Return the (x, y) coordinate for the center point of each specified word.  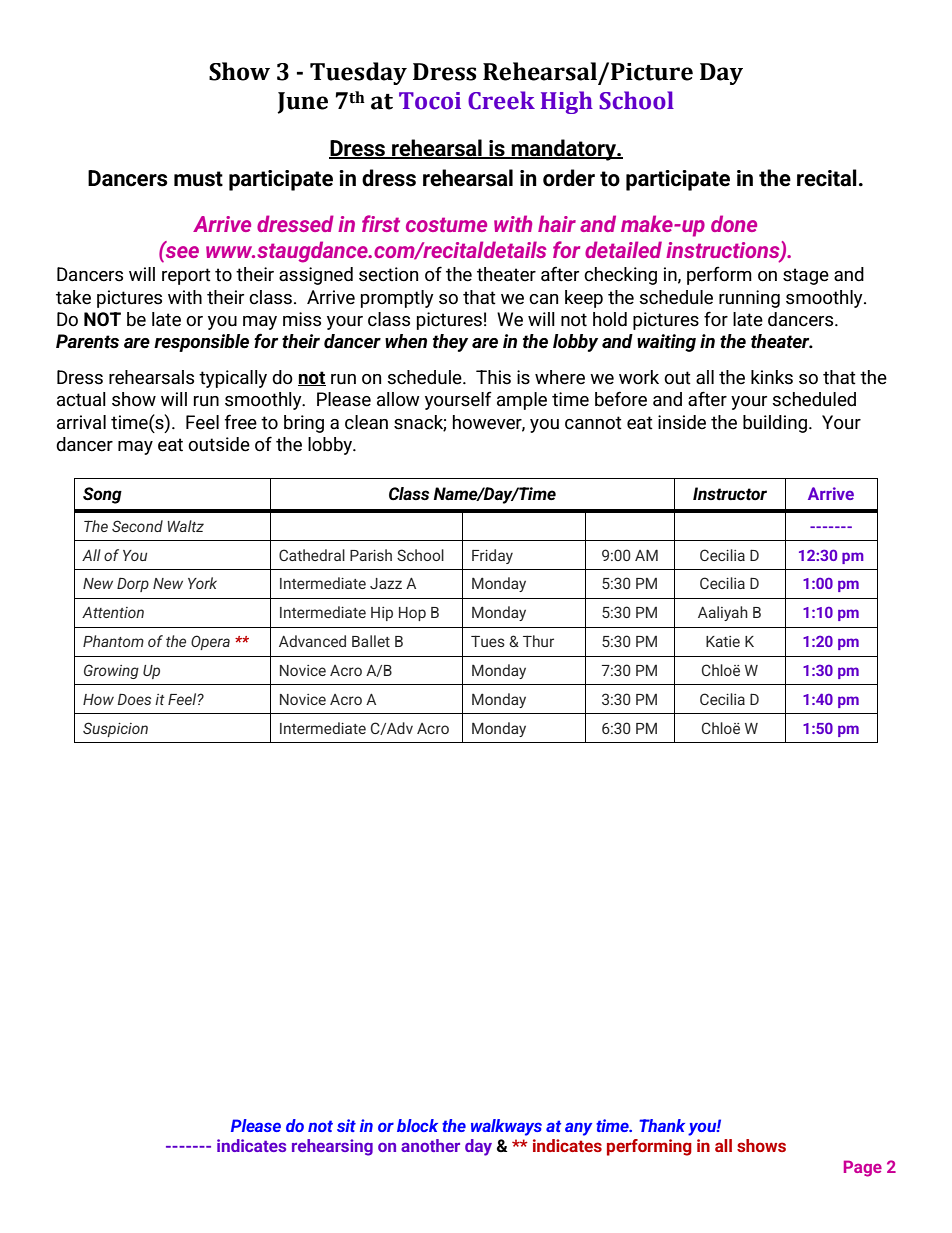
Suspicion (115, 729)
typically (233, 379)
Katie (723, 641)
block (417, 1125)
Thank (662, 1125)
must (198, 179)
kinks (772, 377)
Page (863, 1168)
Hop (412, 614)
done (734, 223)
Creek (501, 100)
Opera (210, 642)
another (430, 1145)
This (493, 377)
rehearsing (332, 1147)
